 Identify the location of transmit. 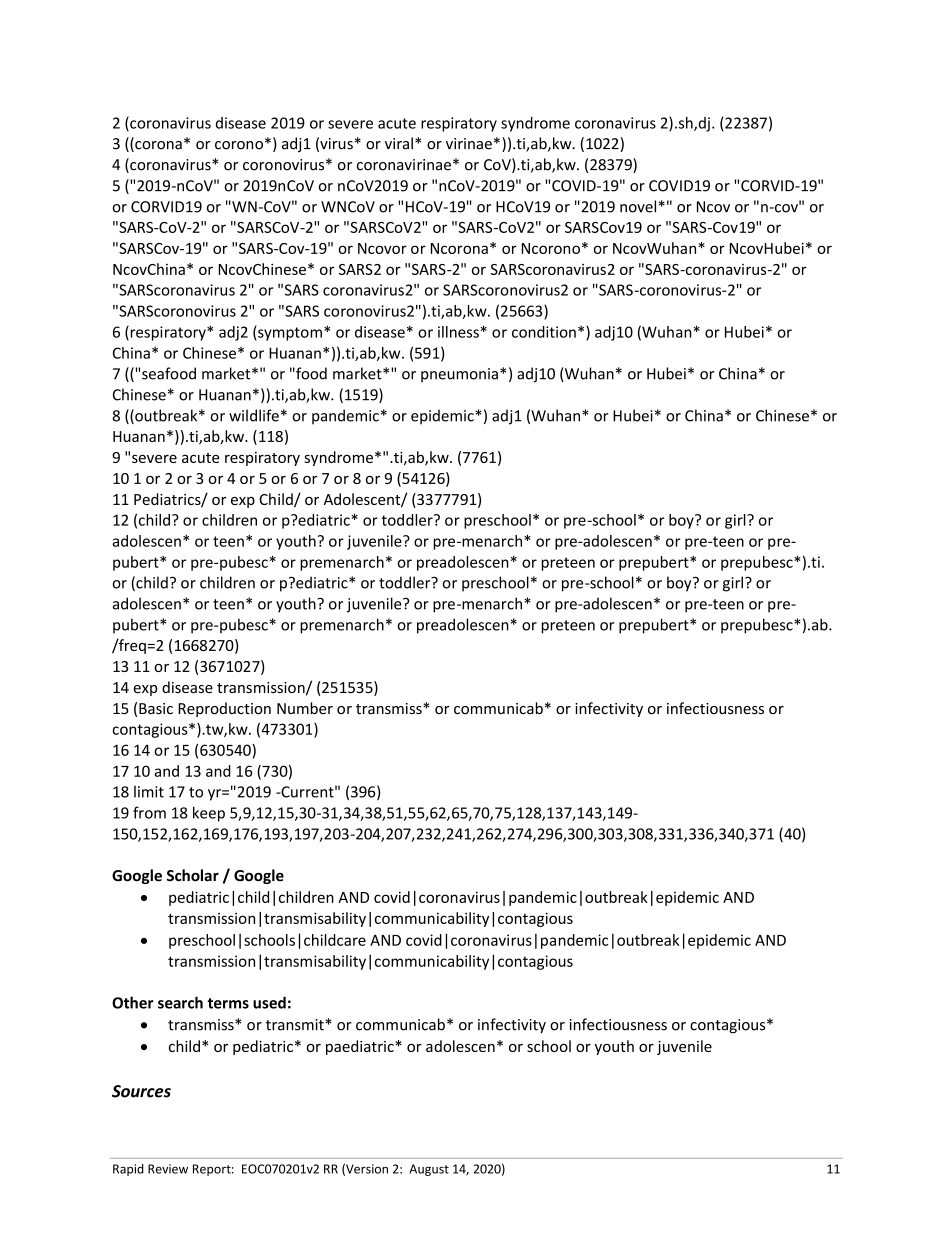
(296, 1025).
